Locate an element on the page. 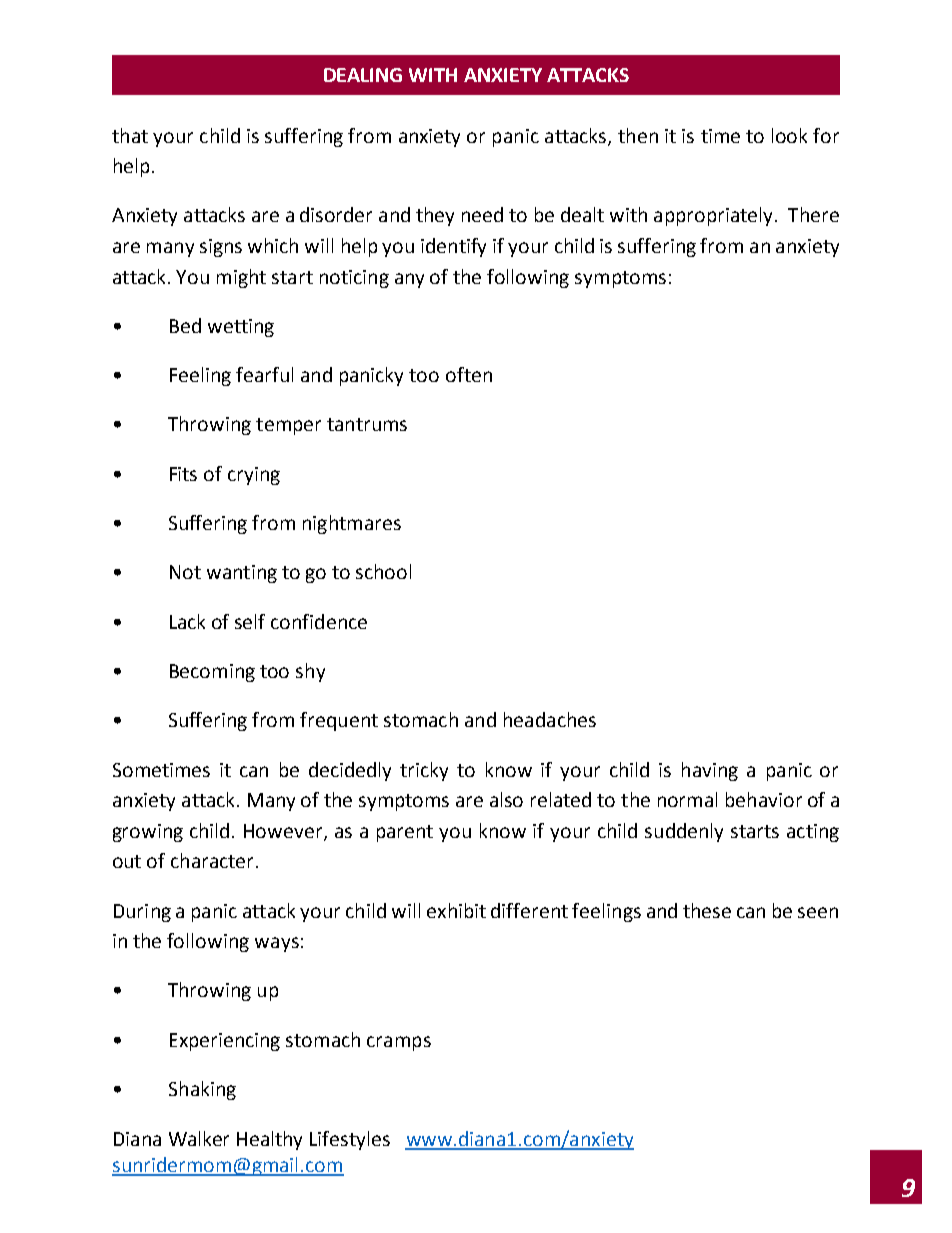  suddenly is located at coordinates (684, 832).
